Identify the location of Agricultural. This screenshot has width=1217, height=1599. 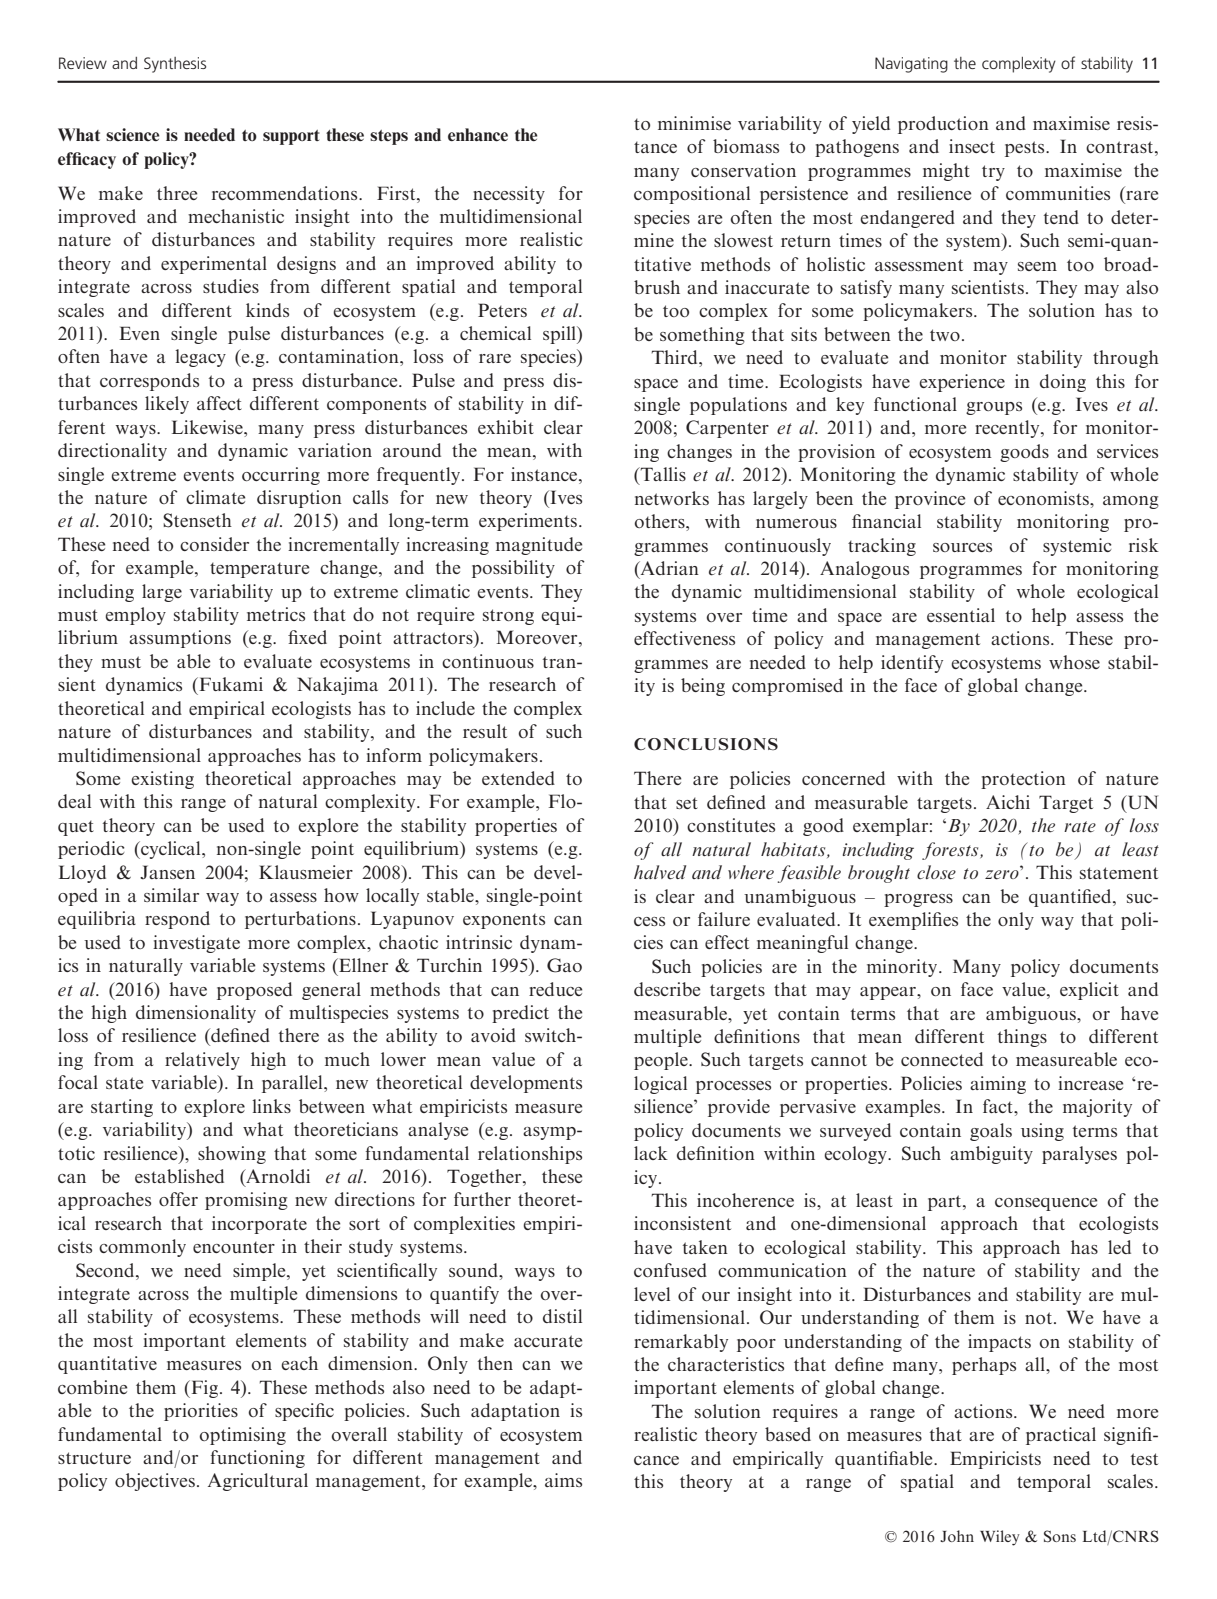
(258, 1482).
